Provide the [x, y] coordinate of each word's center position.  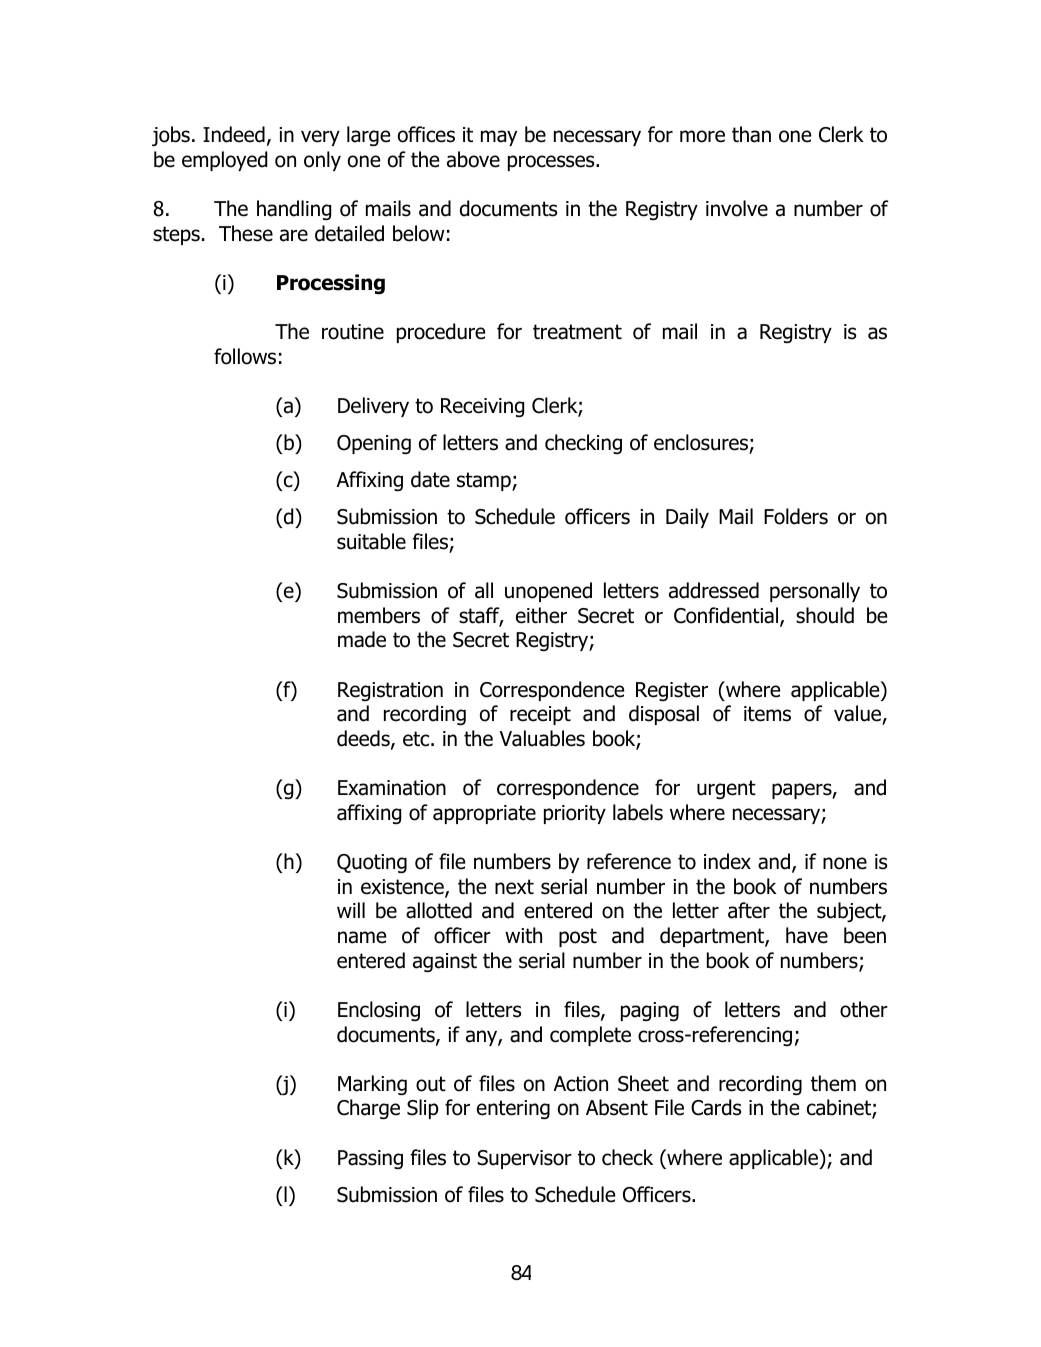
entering [513, 1109]
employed [224, 161]
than [751, 134]
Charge [368, 1109]
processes [552, 163]
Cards [716, 1107]
